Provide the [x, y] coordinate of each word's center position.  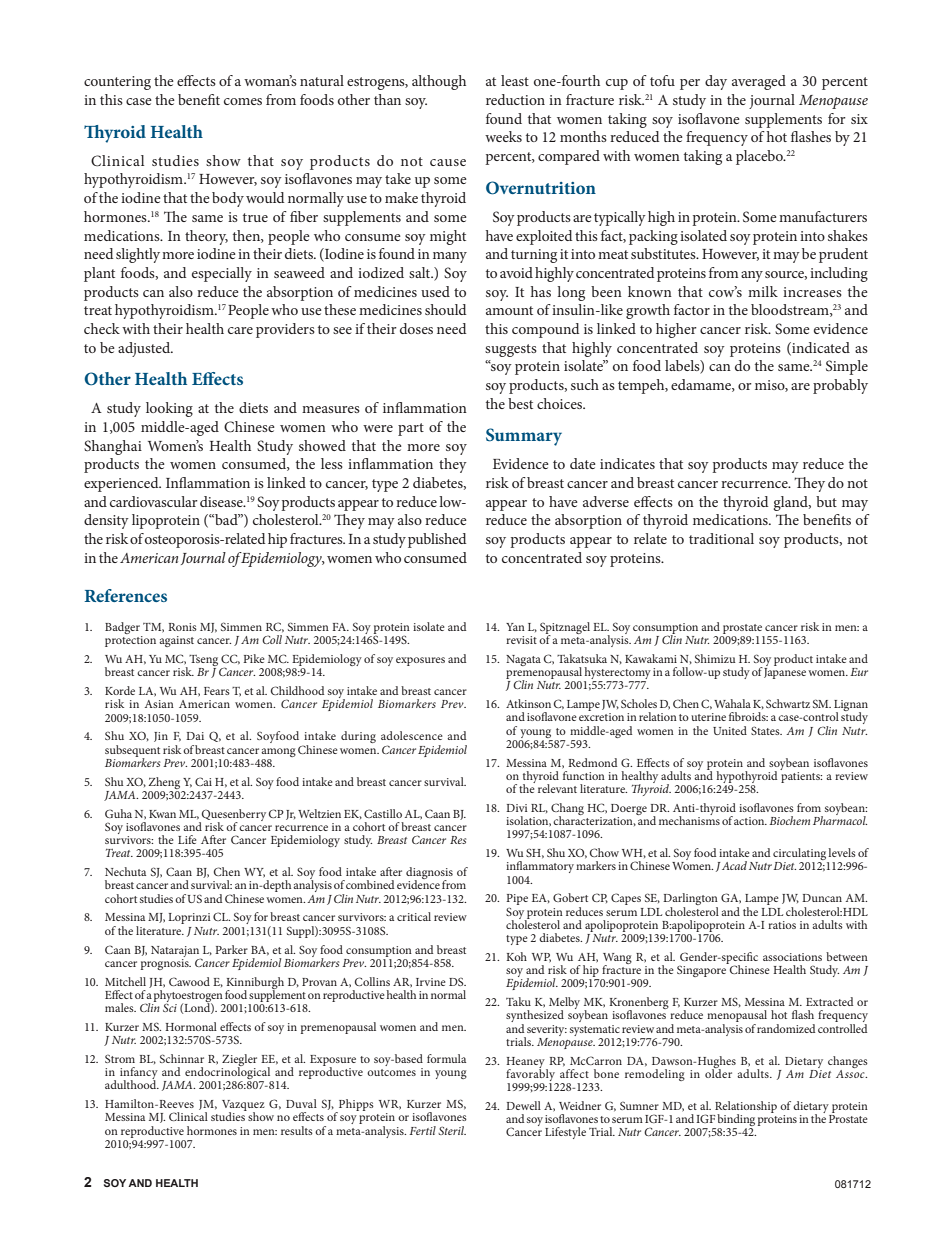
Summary [524, 437]
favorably [532, 1075]
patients [801, 776]
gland [792, 503]
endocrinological [228, 1073]
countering [117, 83]
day [716, 82]
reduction [515, 99]
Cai [203, 781]
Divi [517, 808]
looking [169, 409]
